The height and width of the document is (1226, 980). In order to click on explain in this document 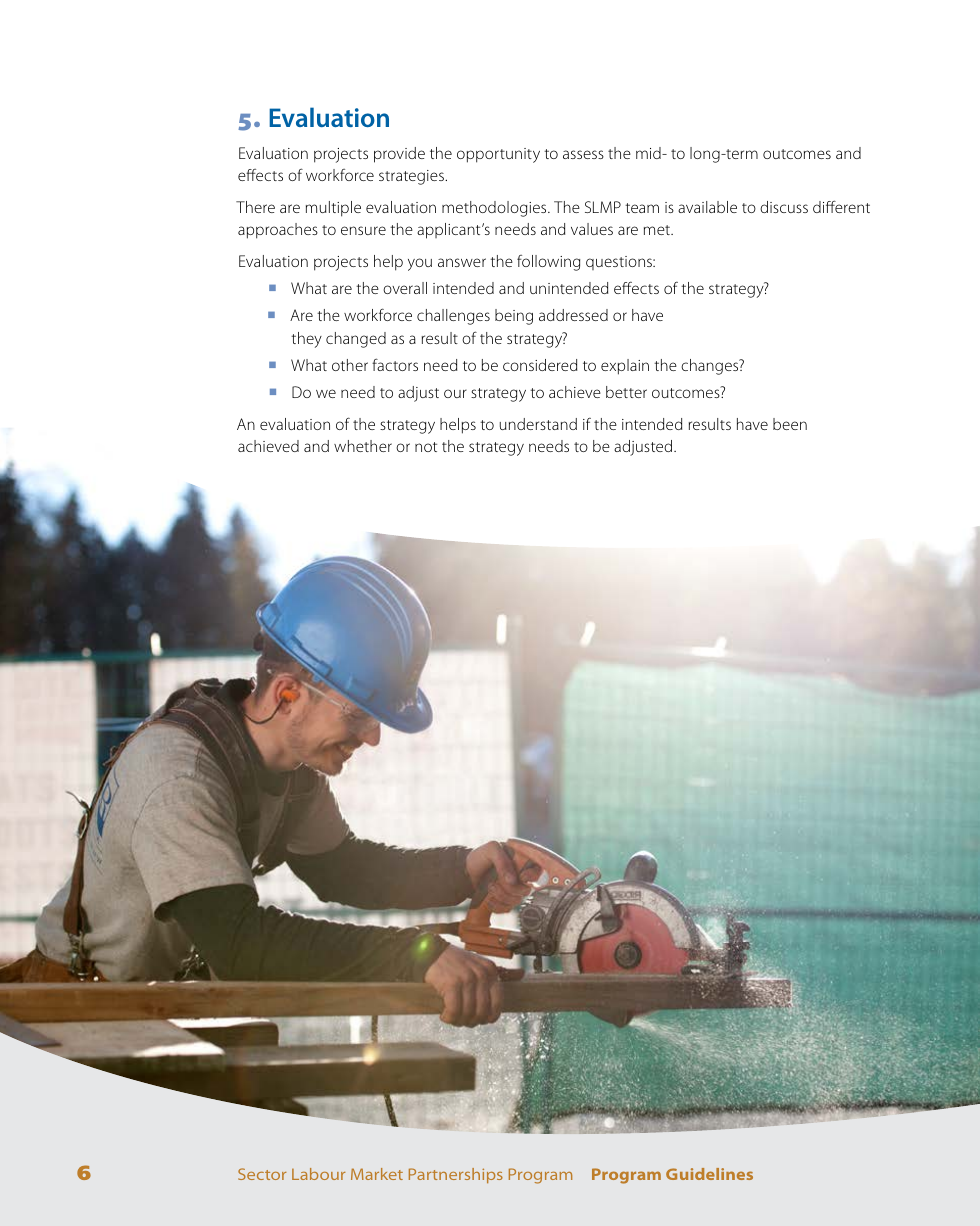, I will do `click(625, 367)`.
